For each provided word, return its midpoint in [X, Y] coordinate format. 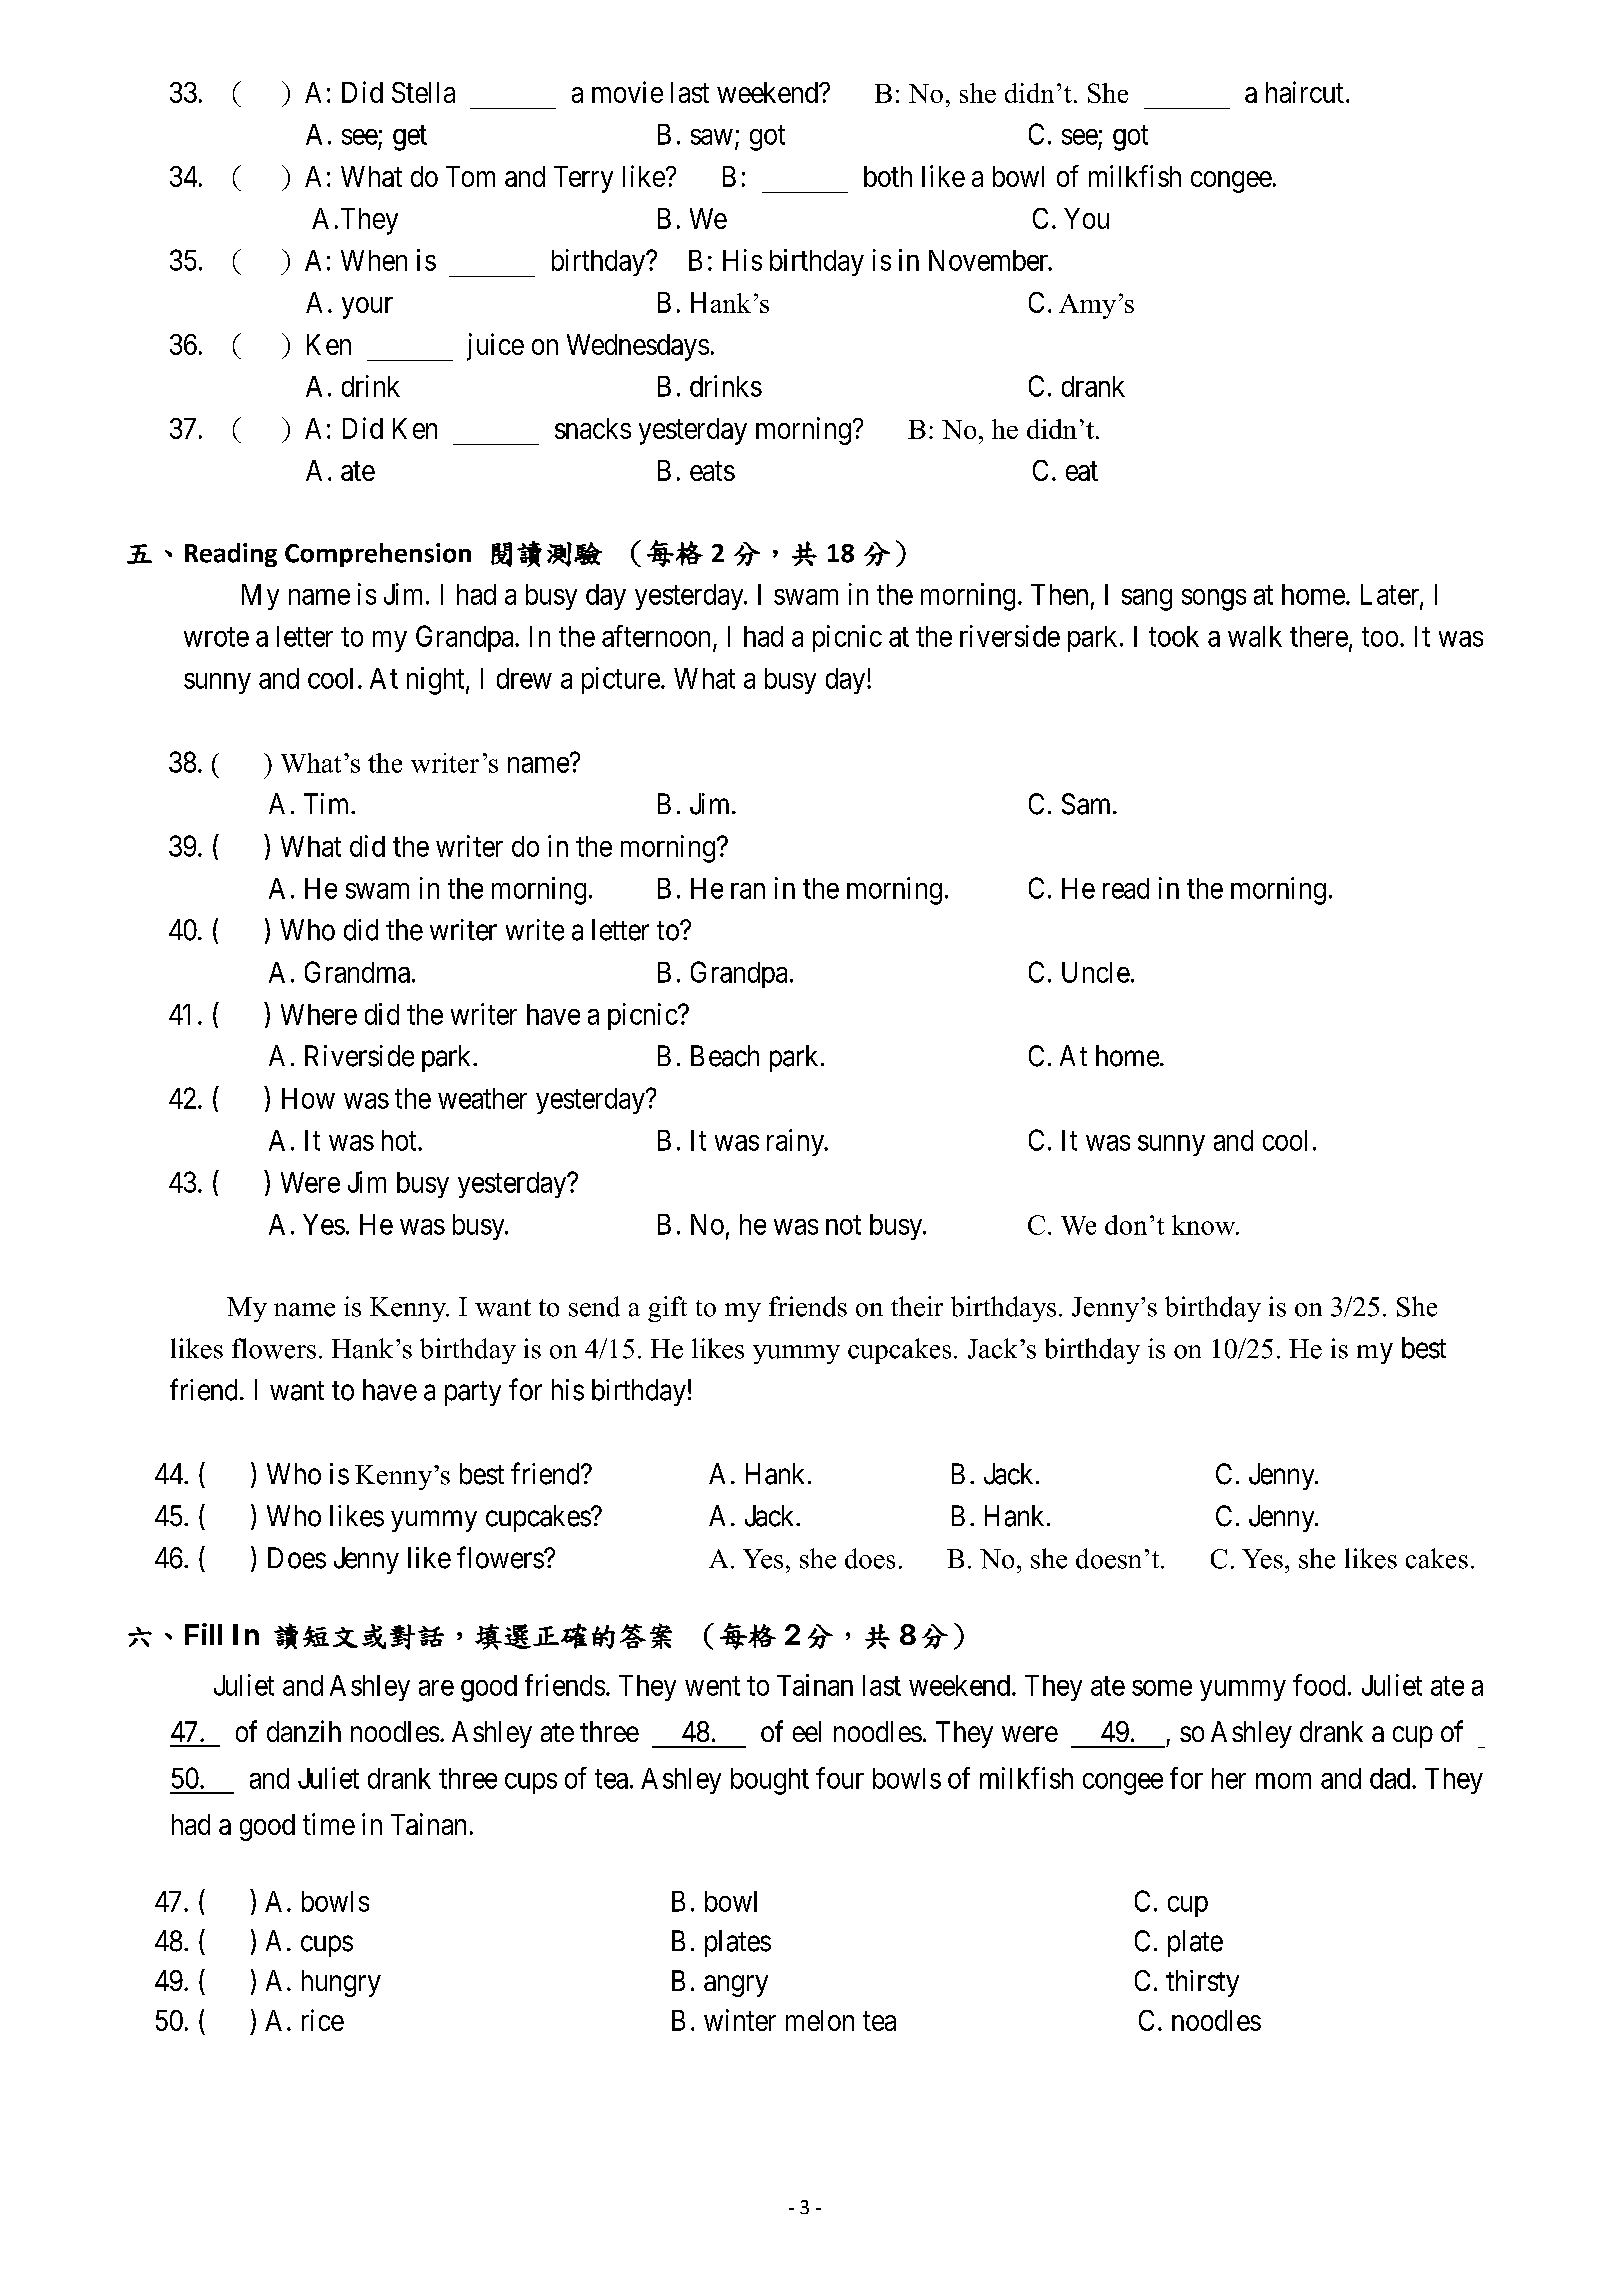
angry [736, 1986]
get [410, 138]
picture [621, 680]
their [917, 1306]
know [1205, 1225]
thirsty [1202, 1983]
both [888, 176]
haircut [1305, 92]
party [473, 1393]
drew [524, 678]
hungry [341, 1983]
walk [1255, 636]
